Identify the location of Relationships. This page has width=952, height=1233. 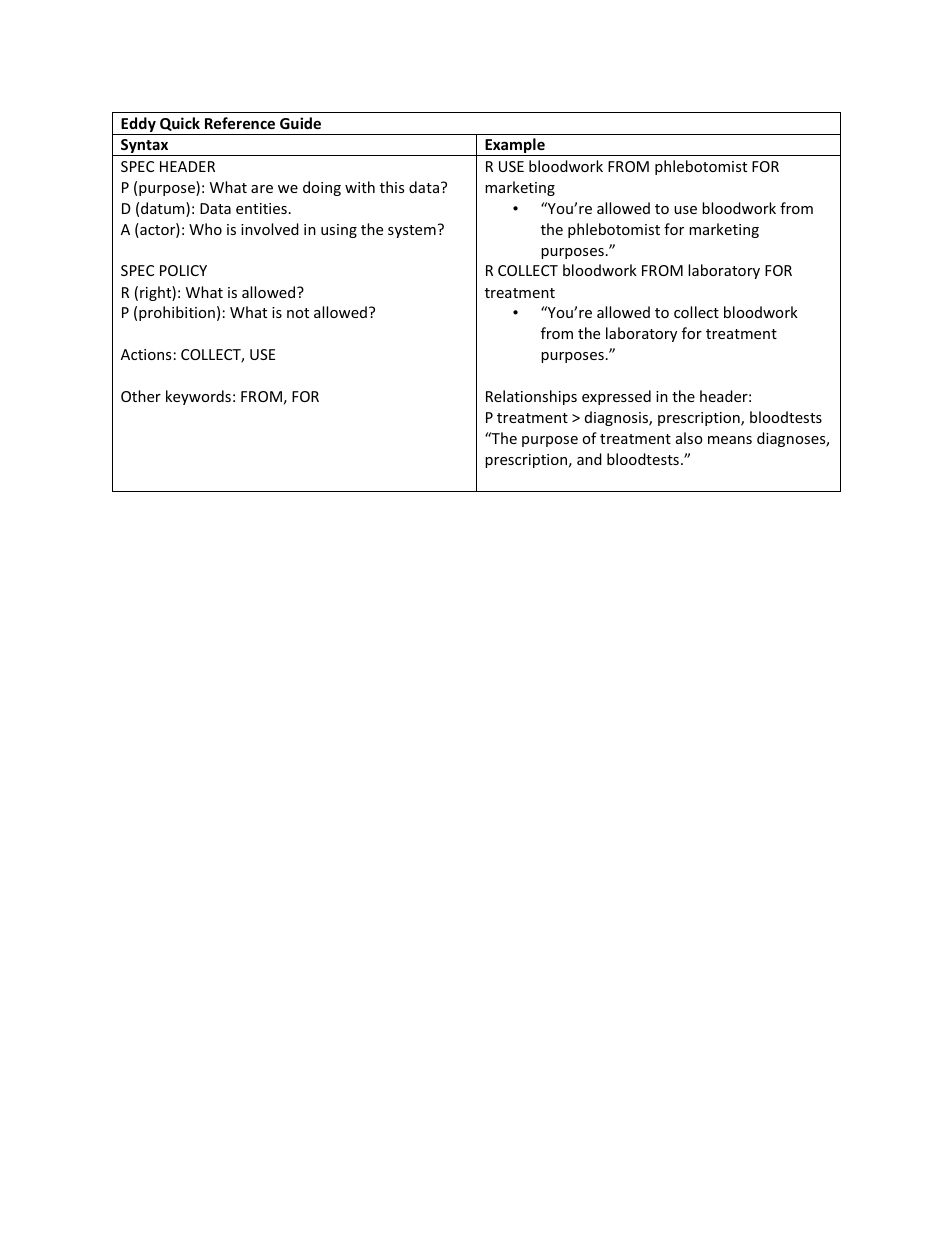
(531, 397).
